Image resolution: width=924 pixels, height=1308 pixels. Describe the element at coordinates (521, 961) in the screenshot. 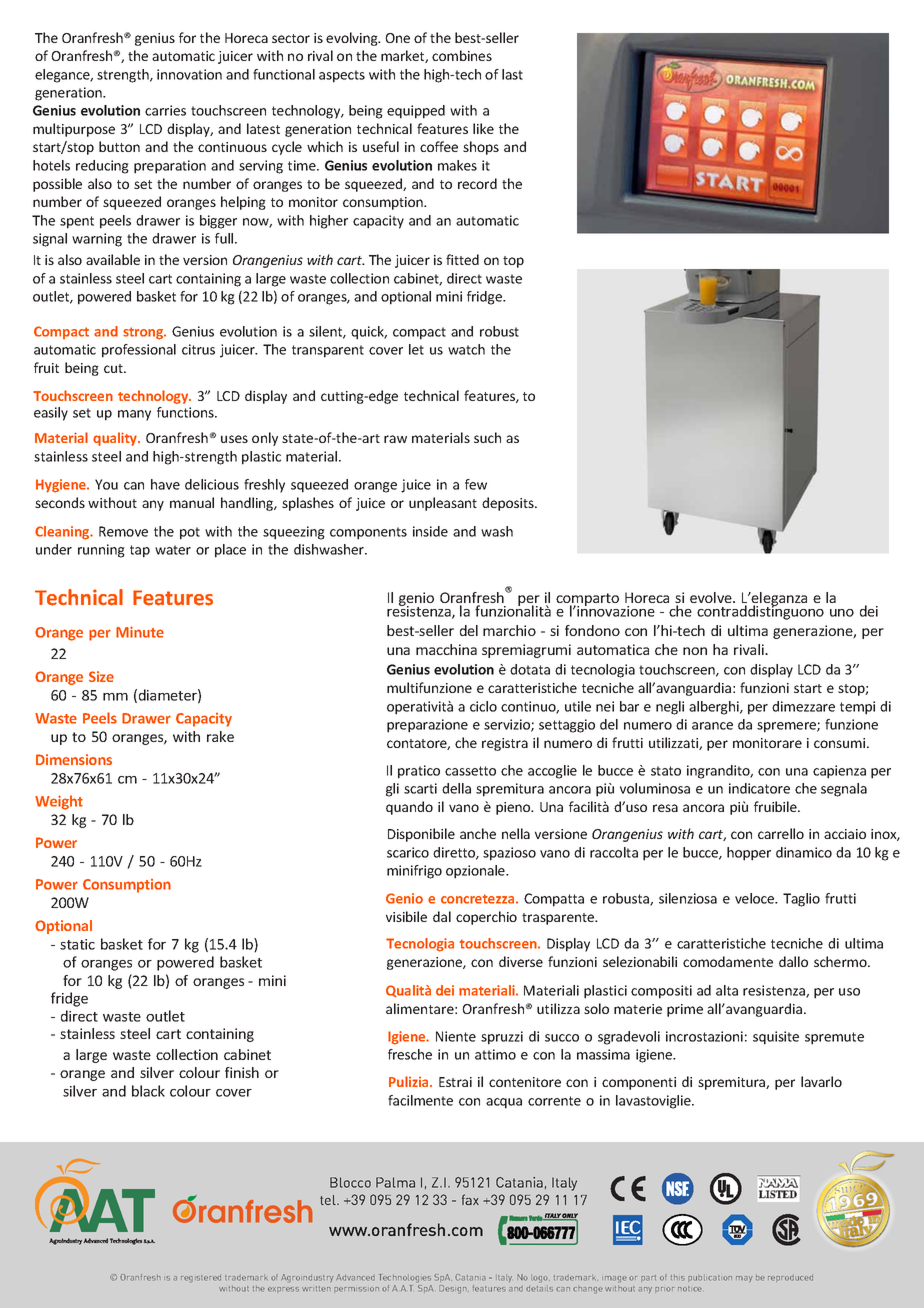

I see `diverse` at that location.
